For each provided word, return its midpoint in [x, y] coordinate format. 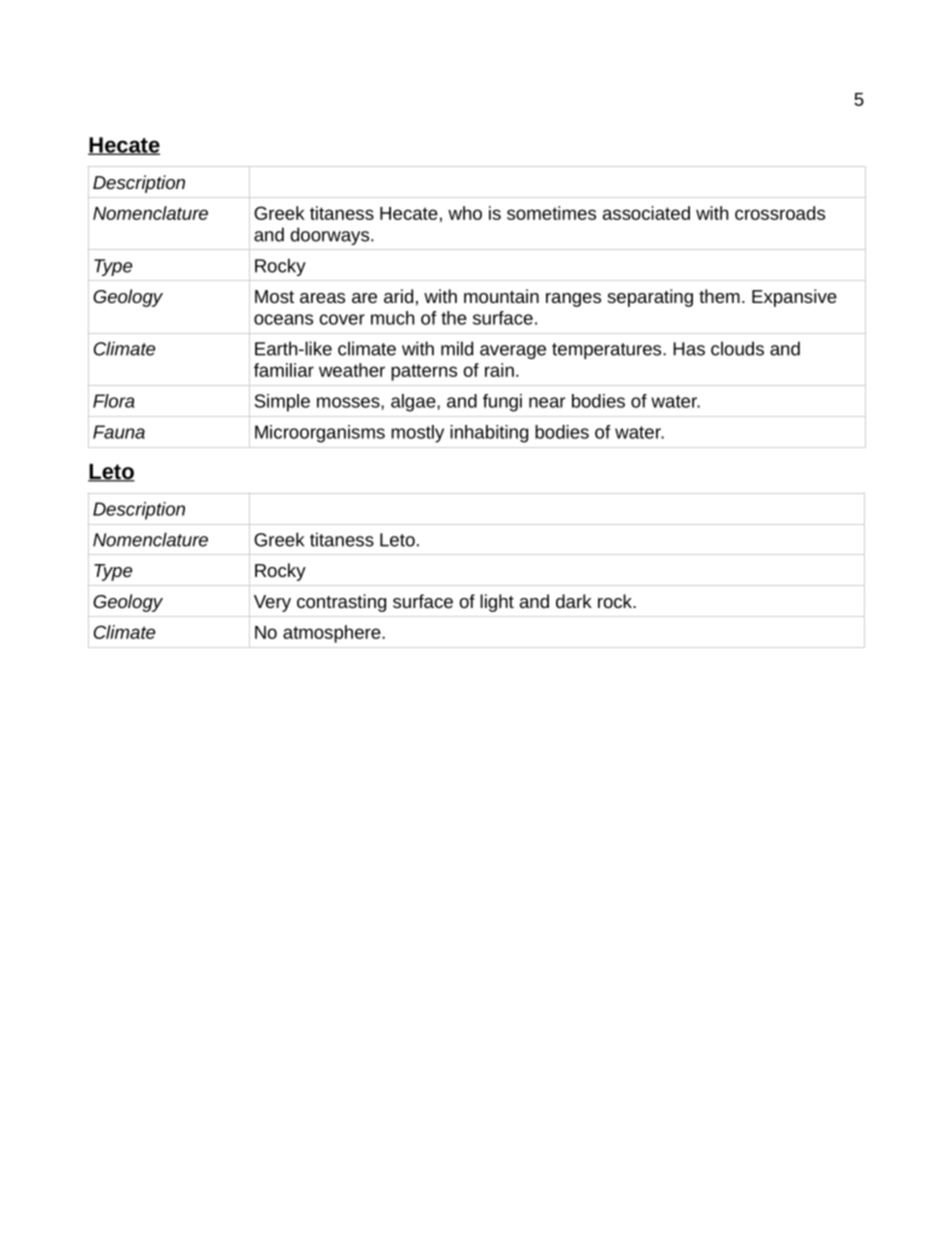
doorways [331, 236]
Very [272, 603]
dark [574, 601]
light [497, 603]
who [465, 213]
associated [646, 213]
